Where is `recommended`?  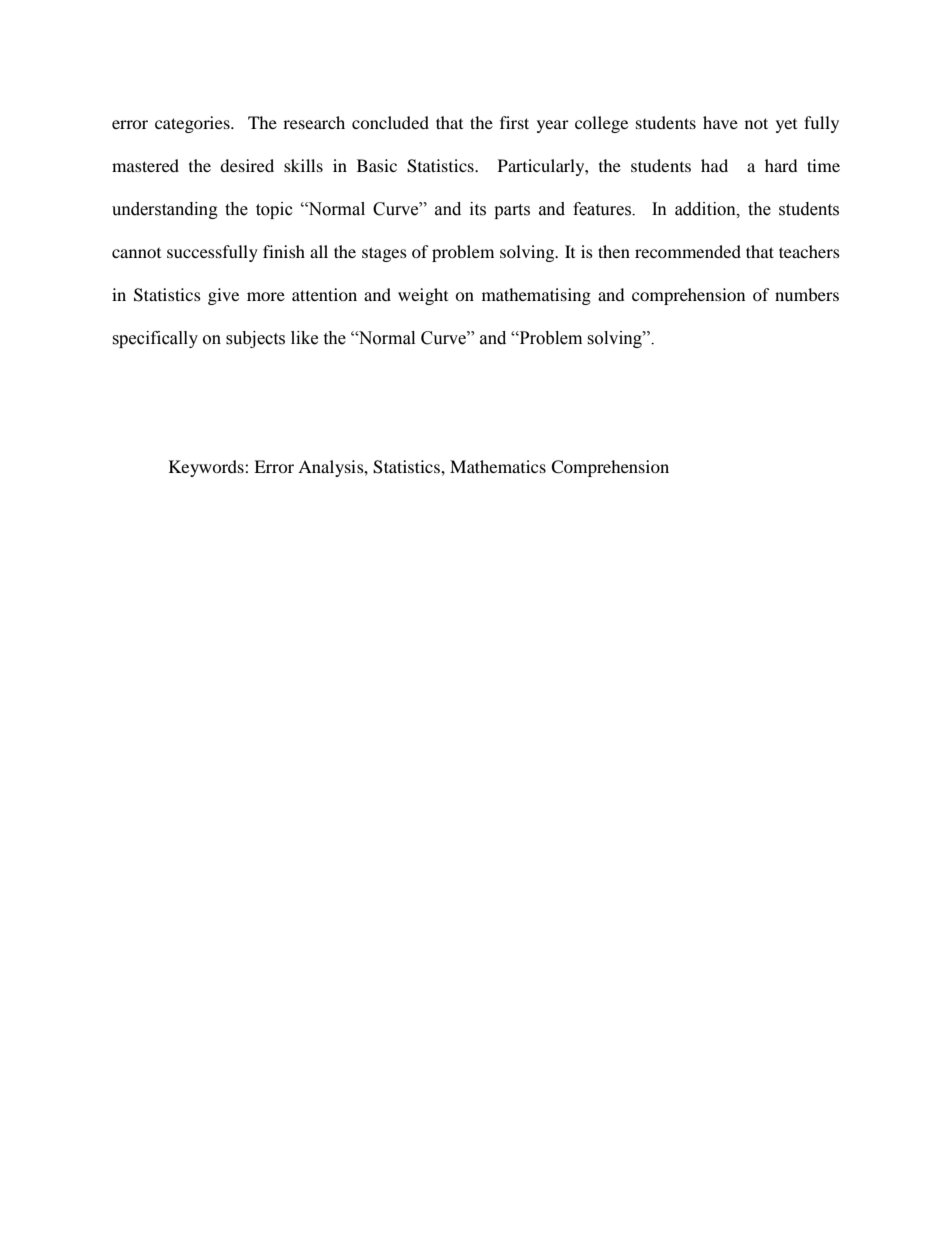
recommended is located at coordinates (688, 251).
